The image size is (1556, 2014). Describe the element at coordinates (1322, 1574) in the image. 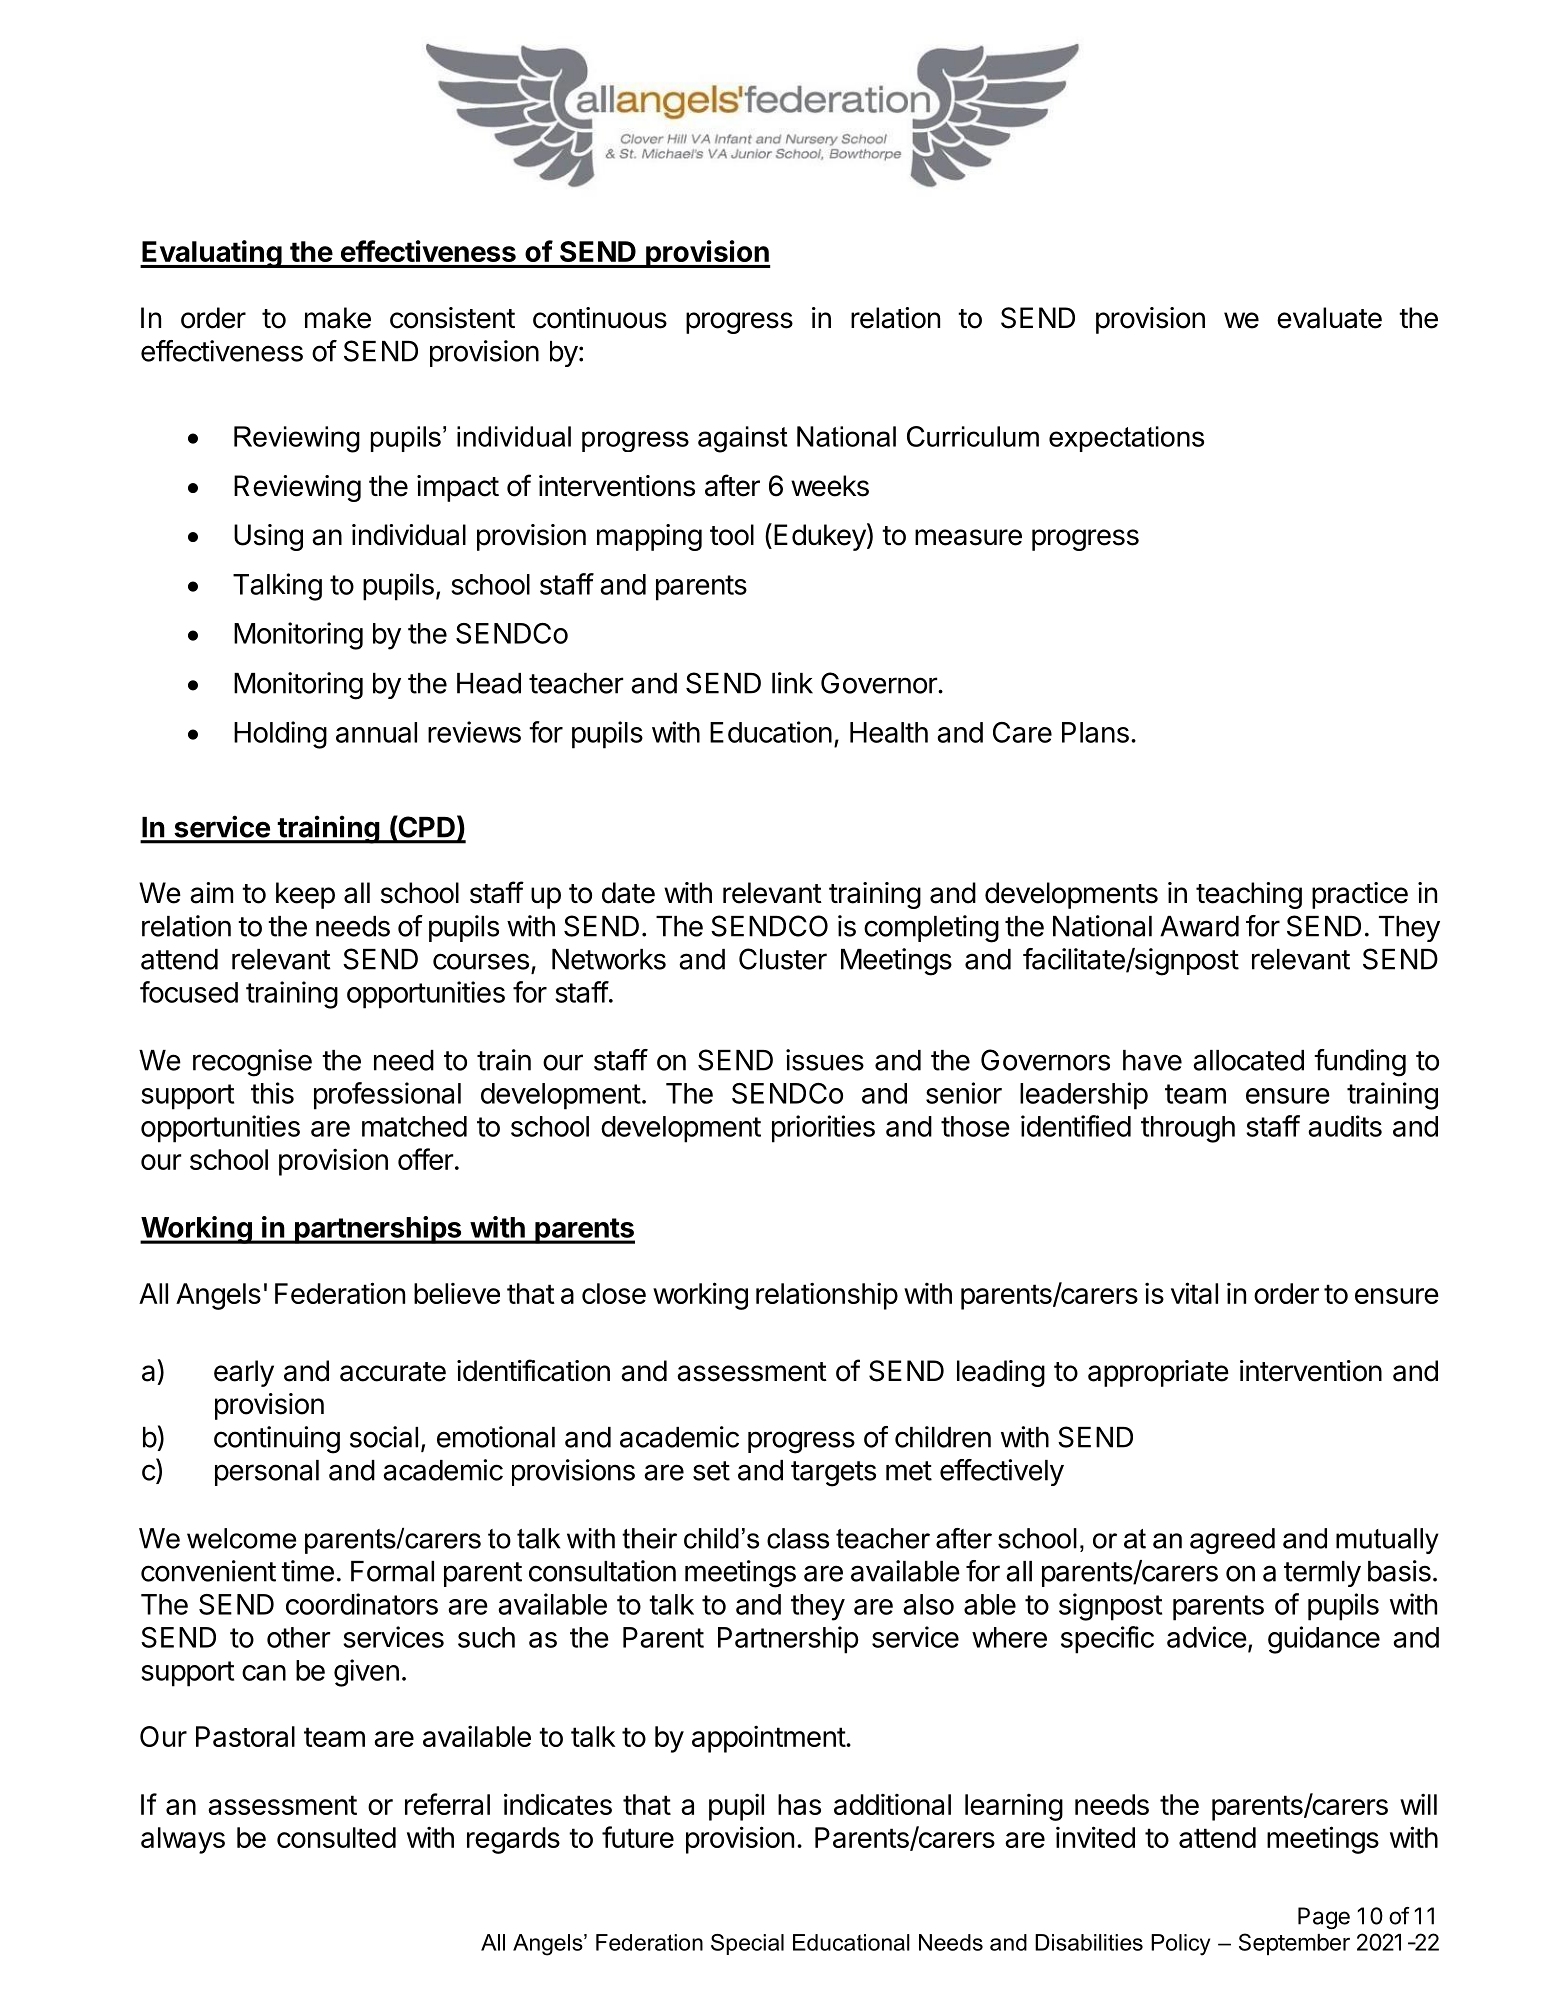

I see `termly` at that location.
